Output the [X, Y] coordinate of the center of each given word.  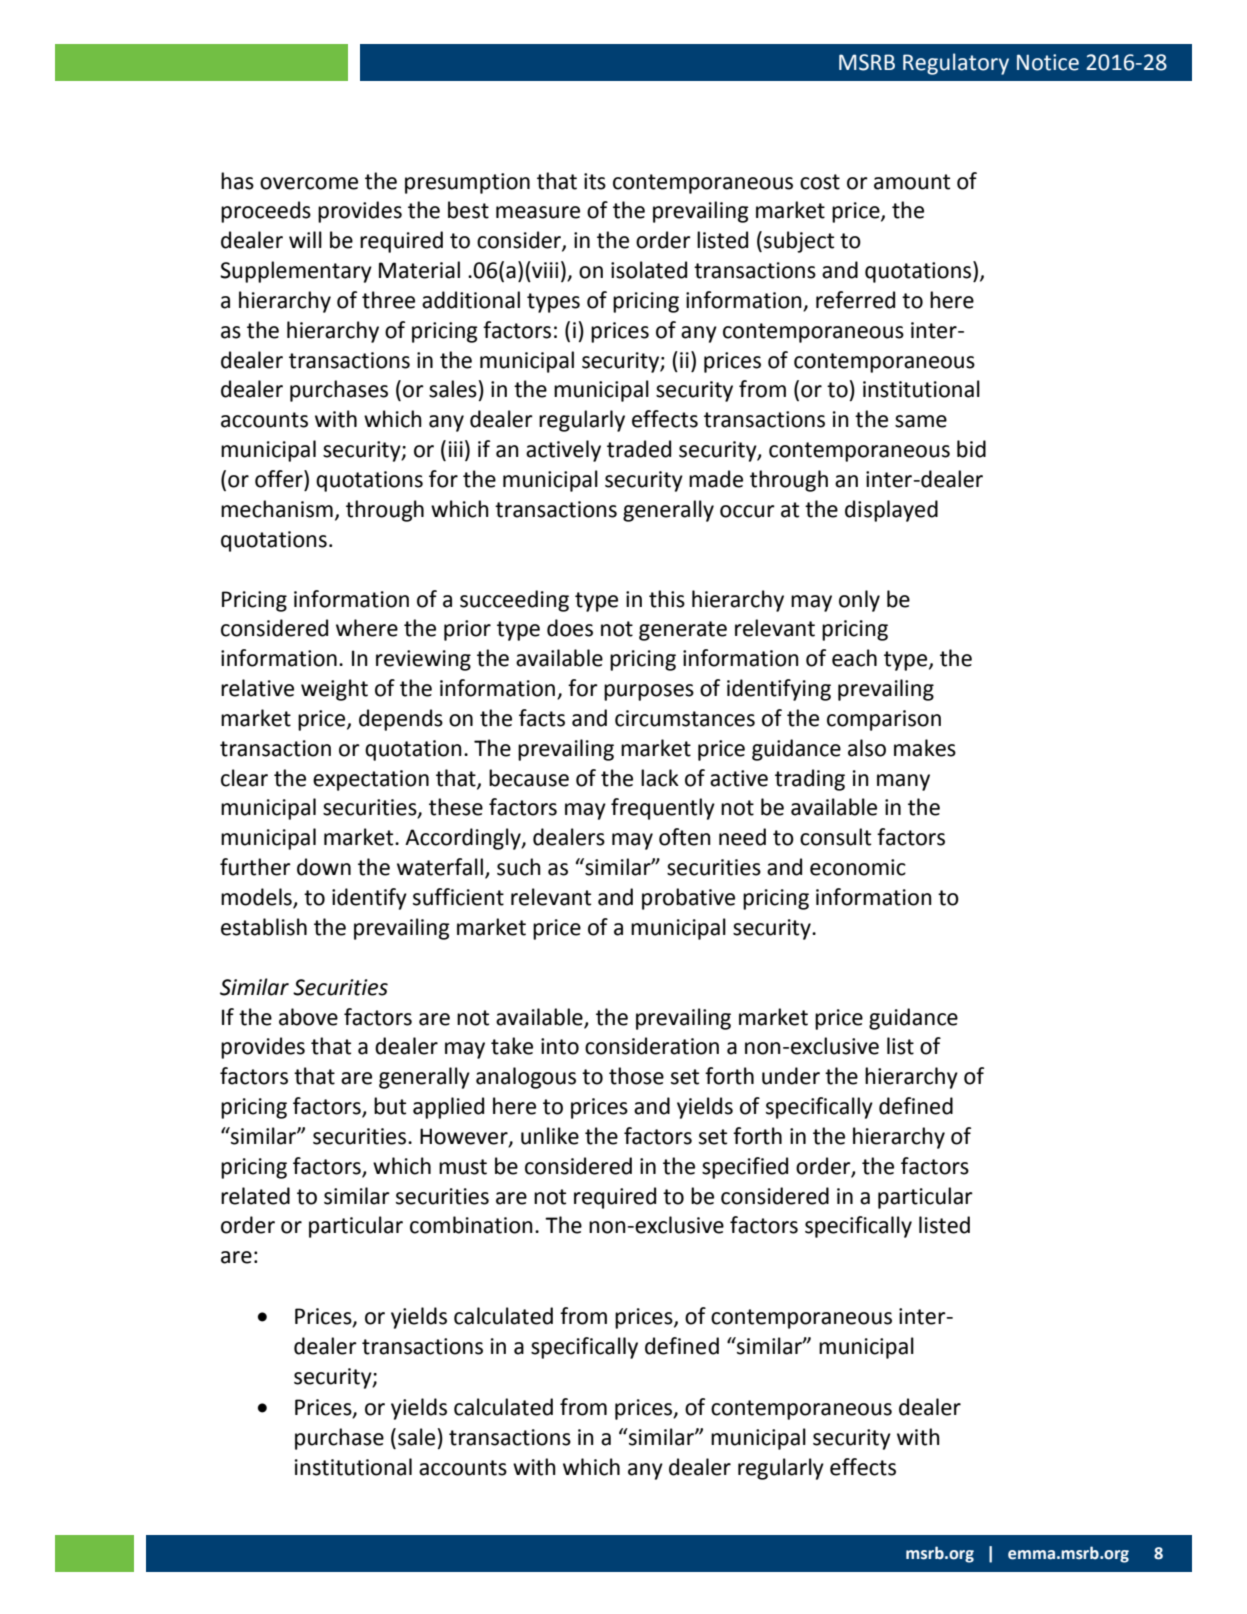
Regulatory [956, 64]
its [595, 181]
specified [745, 1168]
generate [683, 631]
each [854, 658]
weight [334, 690]
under [791, 1076]
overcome [309, 183]
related [255, 1196]
